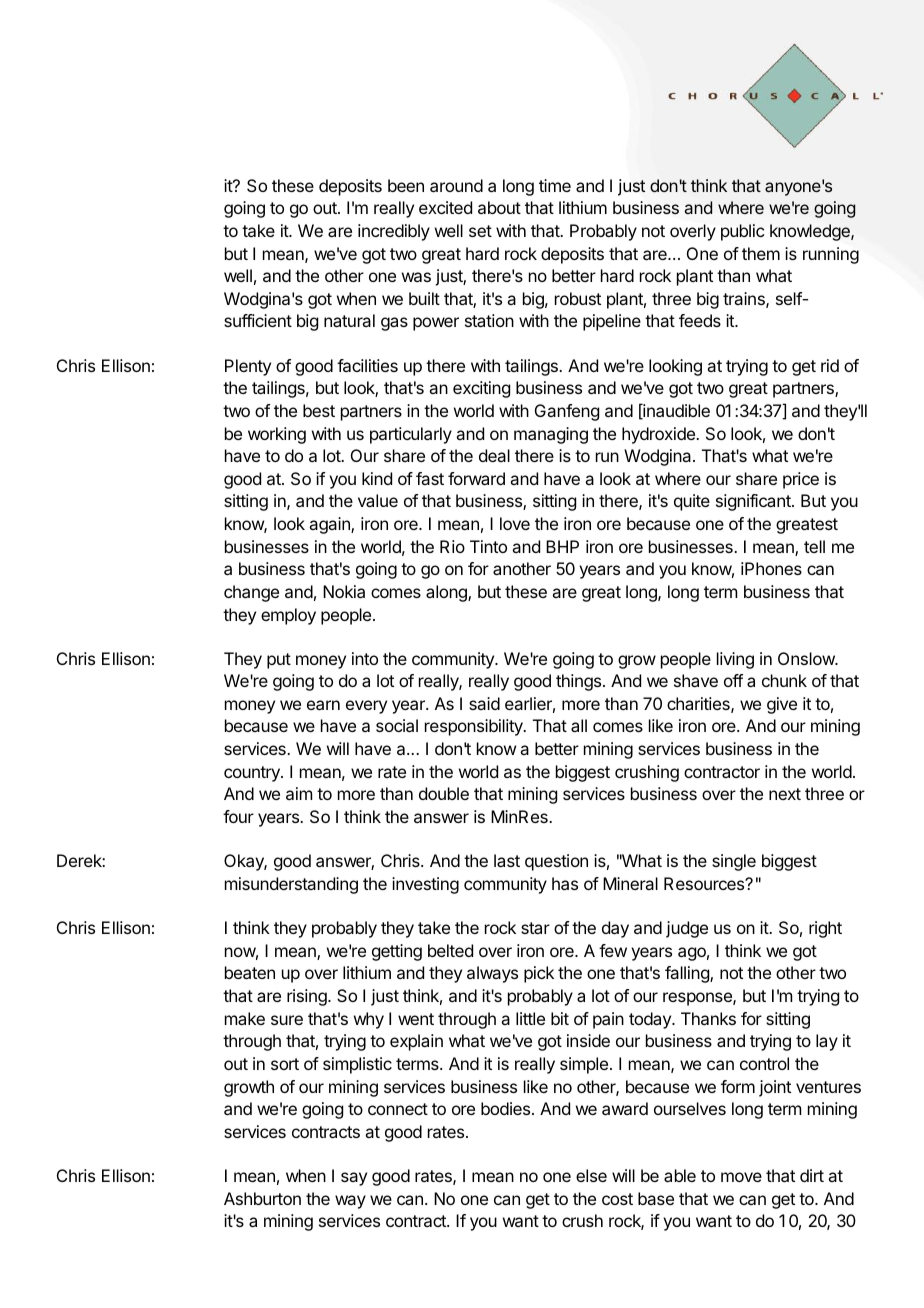  Describe the element at coordinates (782, 705) in the document. I see `give` at that location.
